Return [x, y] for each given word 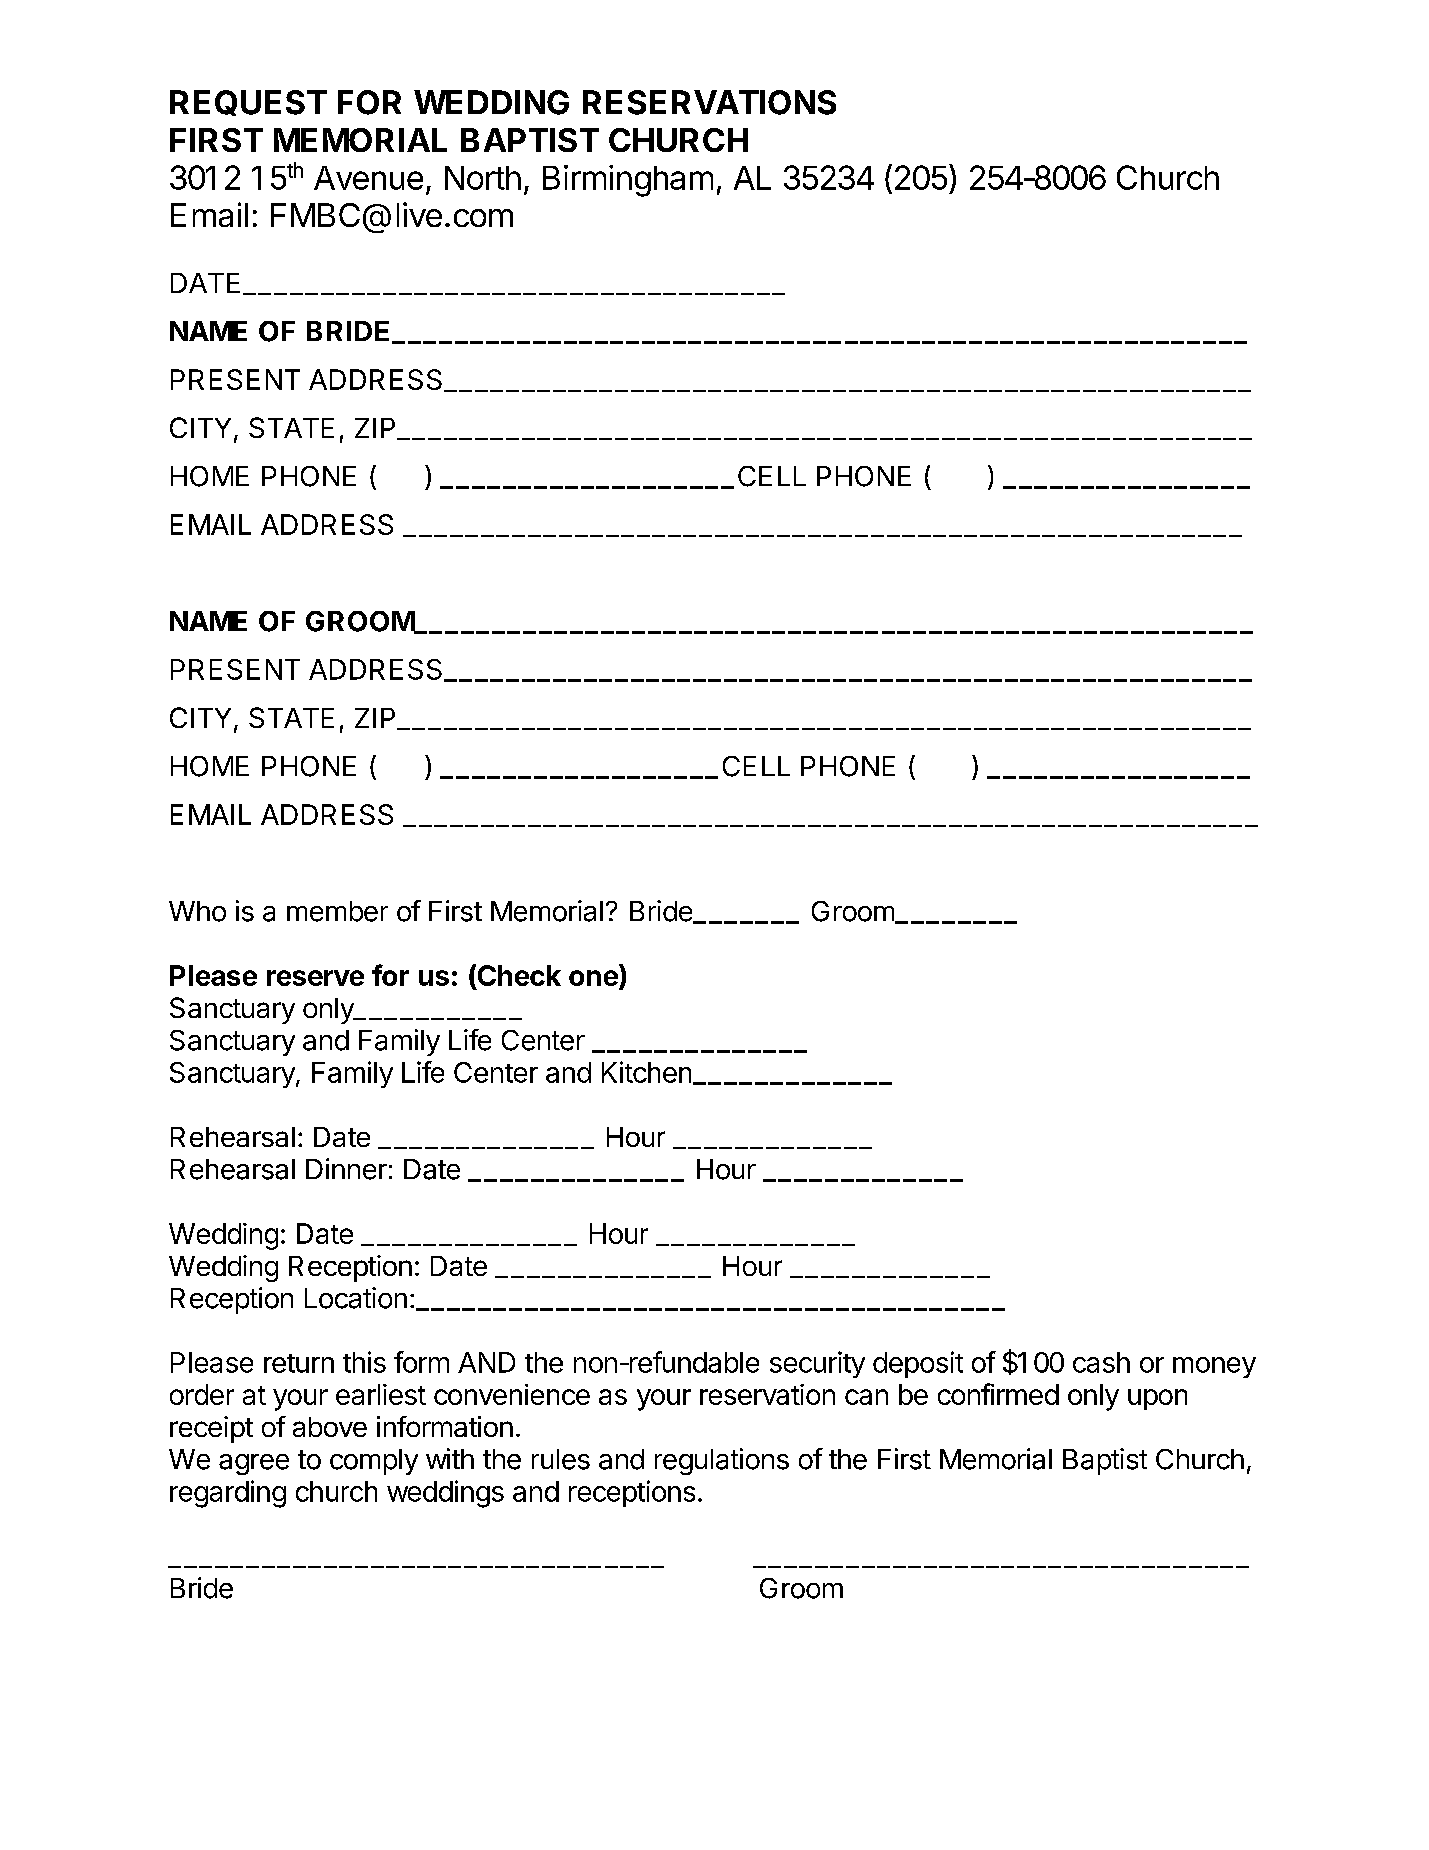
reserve [315, 978]
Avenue [368, 178]
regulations [722, 1461]
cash [1101, 1362]
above [330, 1427]
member [337, 911]
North [483, 178]
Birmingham [628, 181]
